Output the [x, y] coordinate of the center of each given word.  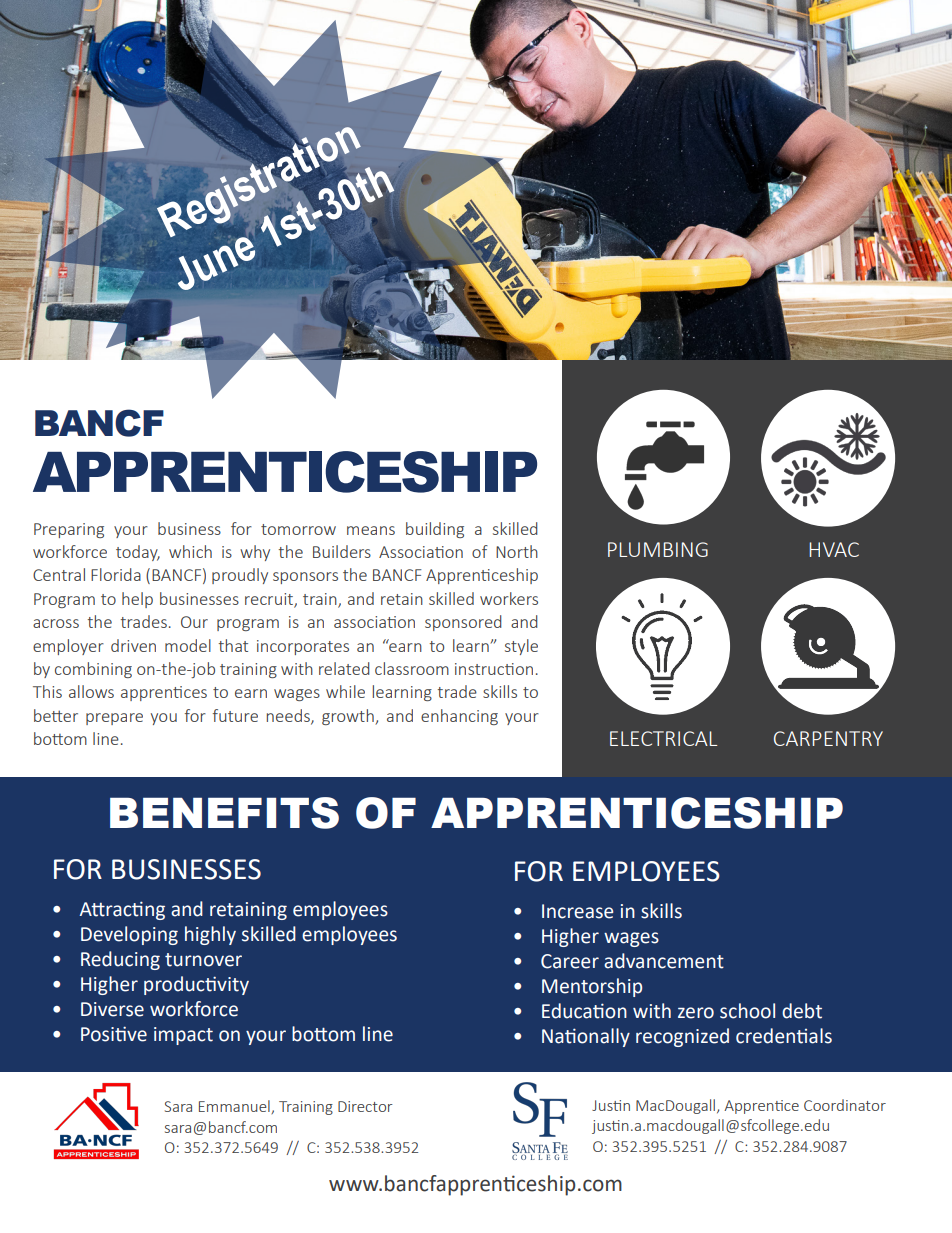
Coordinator [845, 1105]
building [435, 530]
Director [365, 1106]
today [138, 553]
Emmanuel [235, 1107]
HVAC [834, 549]
